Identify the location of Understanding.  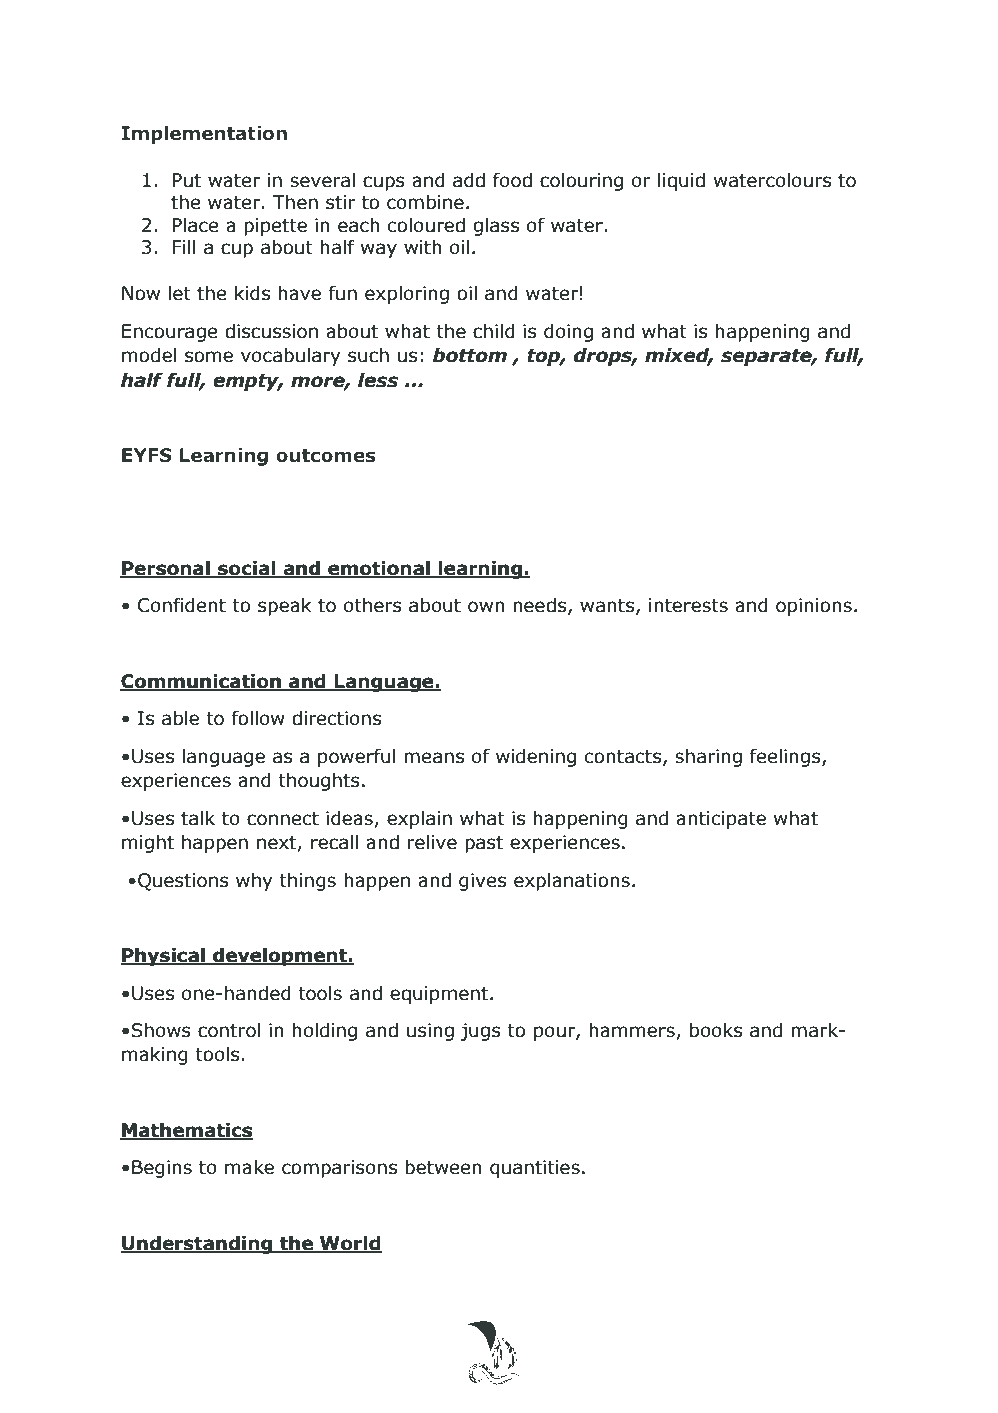
(198, 1244).
